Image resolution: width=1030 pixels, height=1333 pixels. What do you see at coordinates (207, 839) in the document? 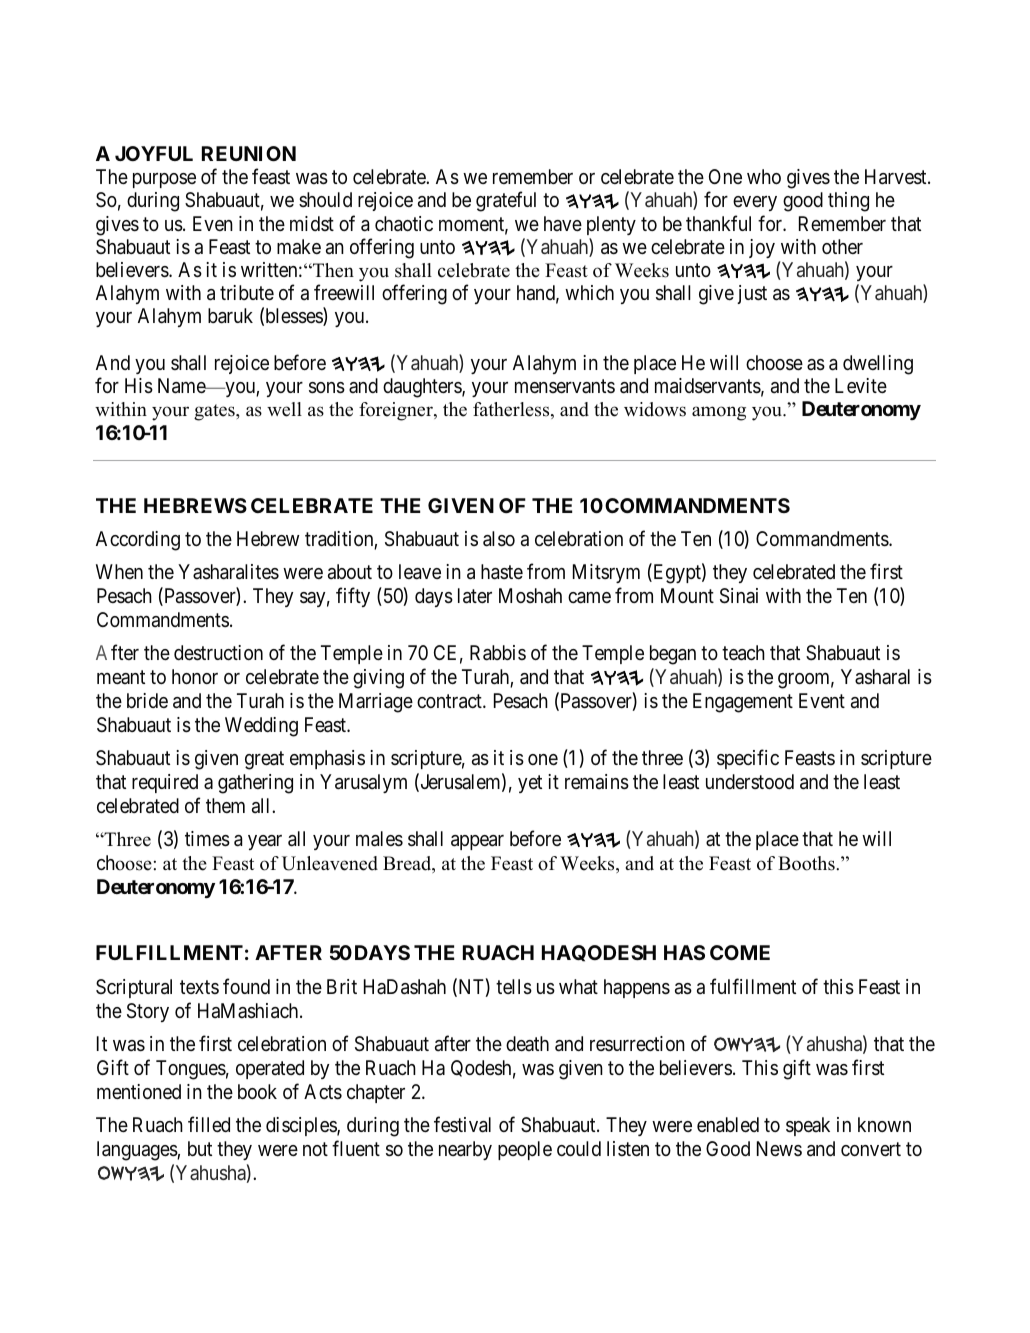
I see `times` at bounding box center [207, 839].
